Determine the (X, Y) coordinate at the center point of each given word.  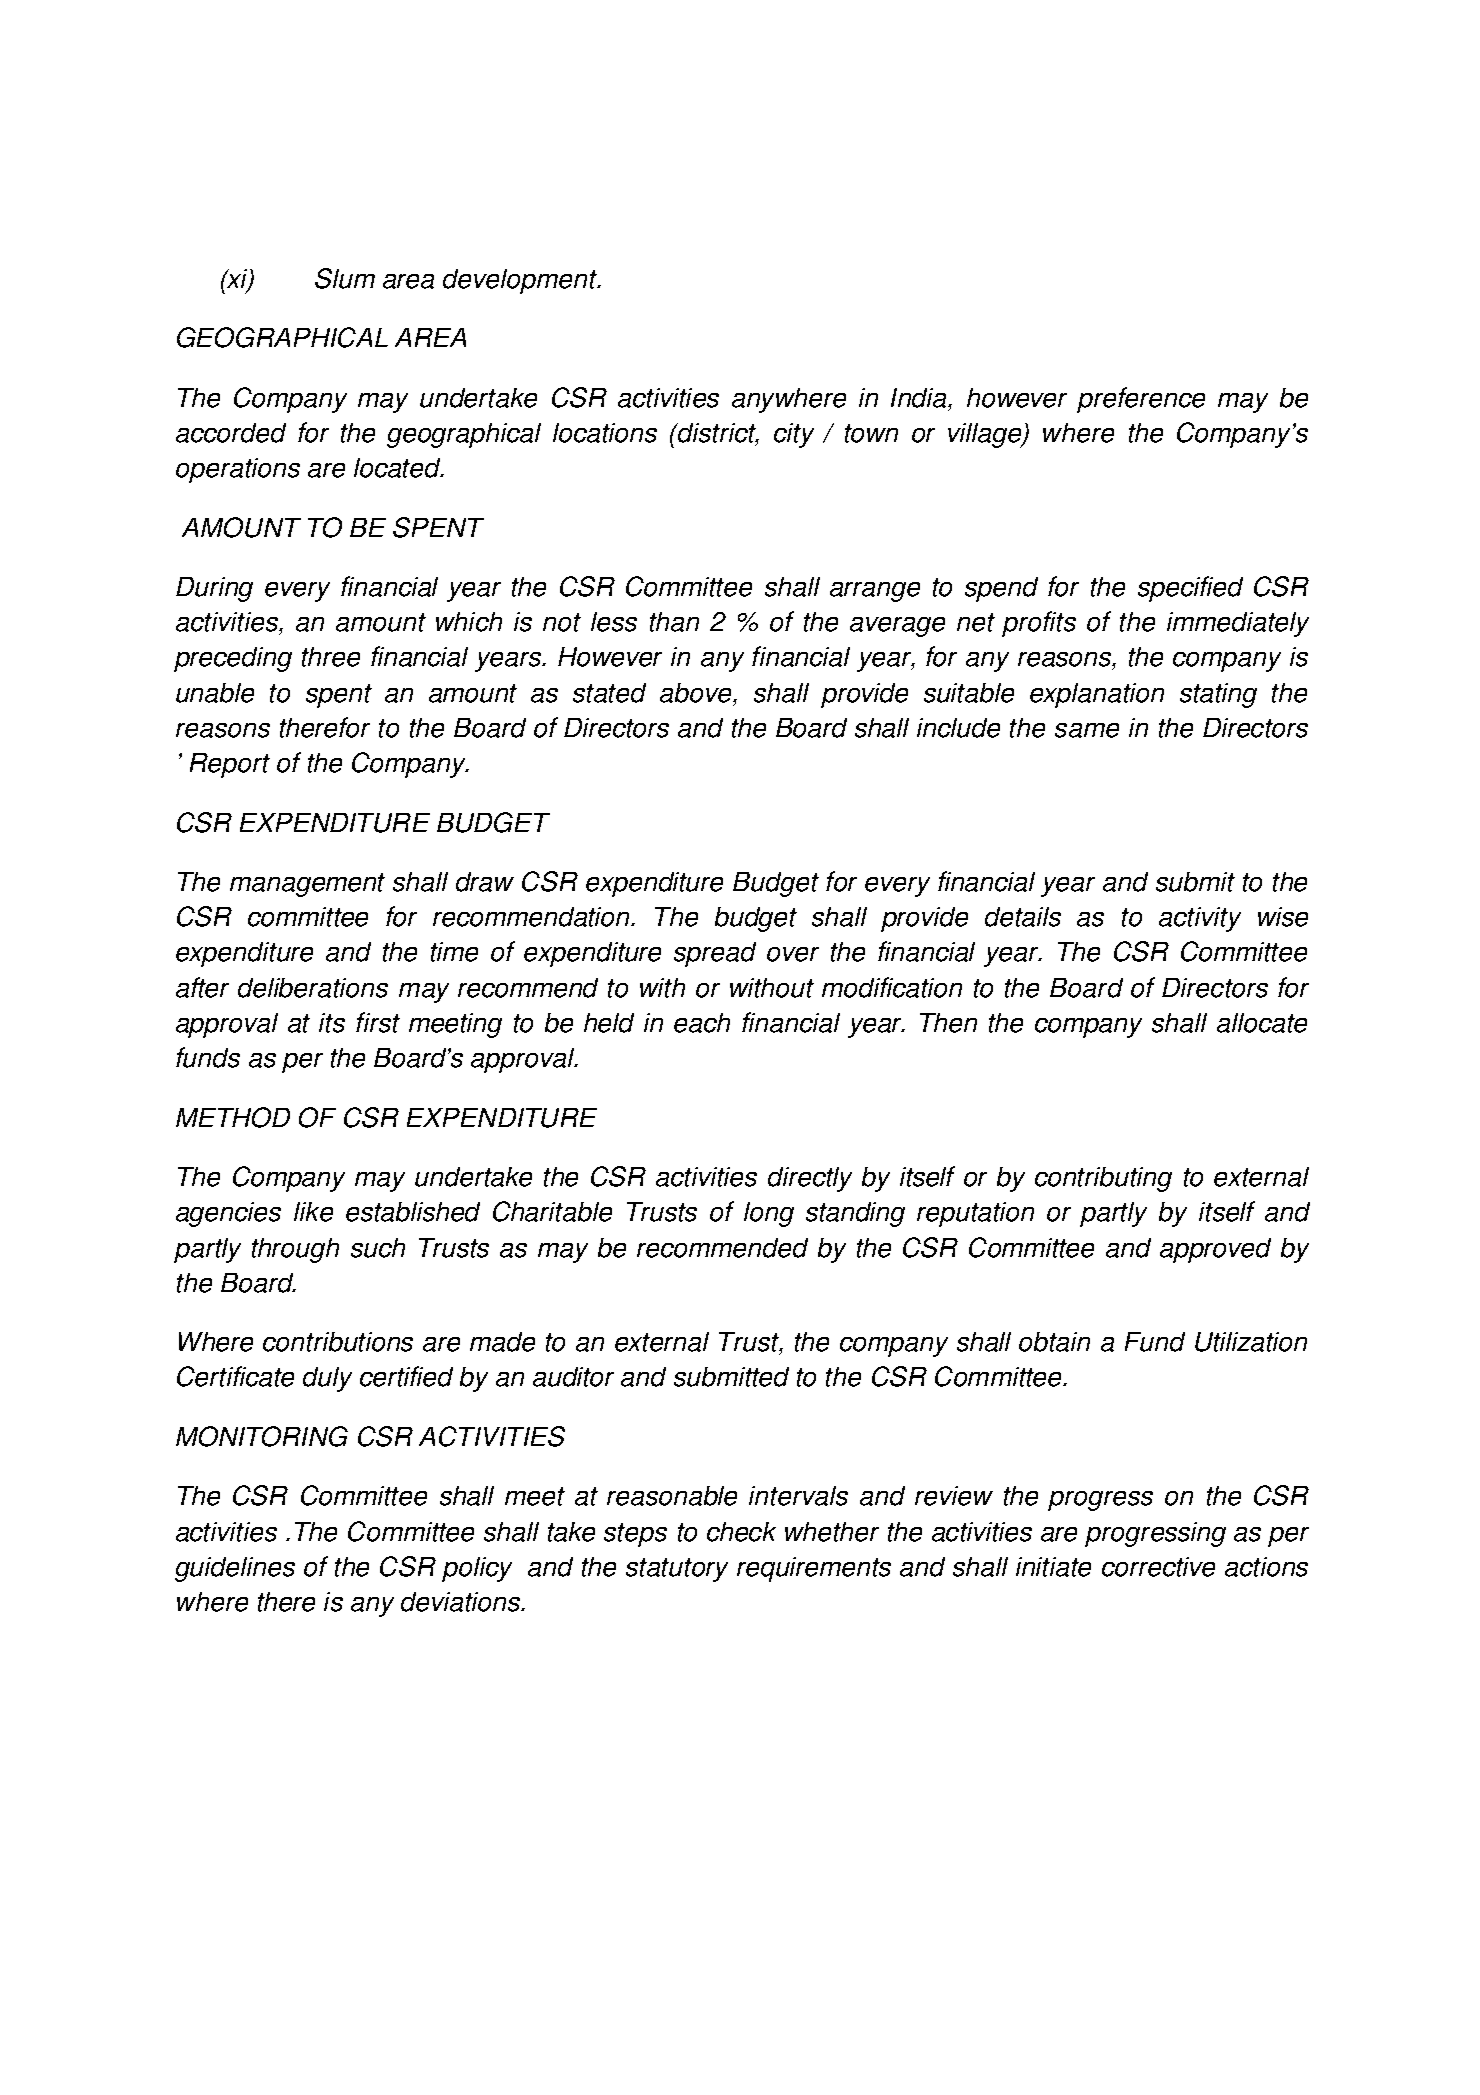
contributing (1103, 1179)
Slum (345, 278)
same (1087, 730)
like (313, 1212)
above (697, 693)
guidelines (235, 1569)
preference (1141, 400)
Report (230, 765)
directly (810, 1179)
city (794, 435)
